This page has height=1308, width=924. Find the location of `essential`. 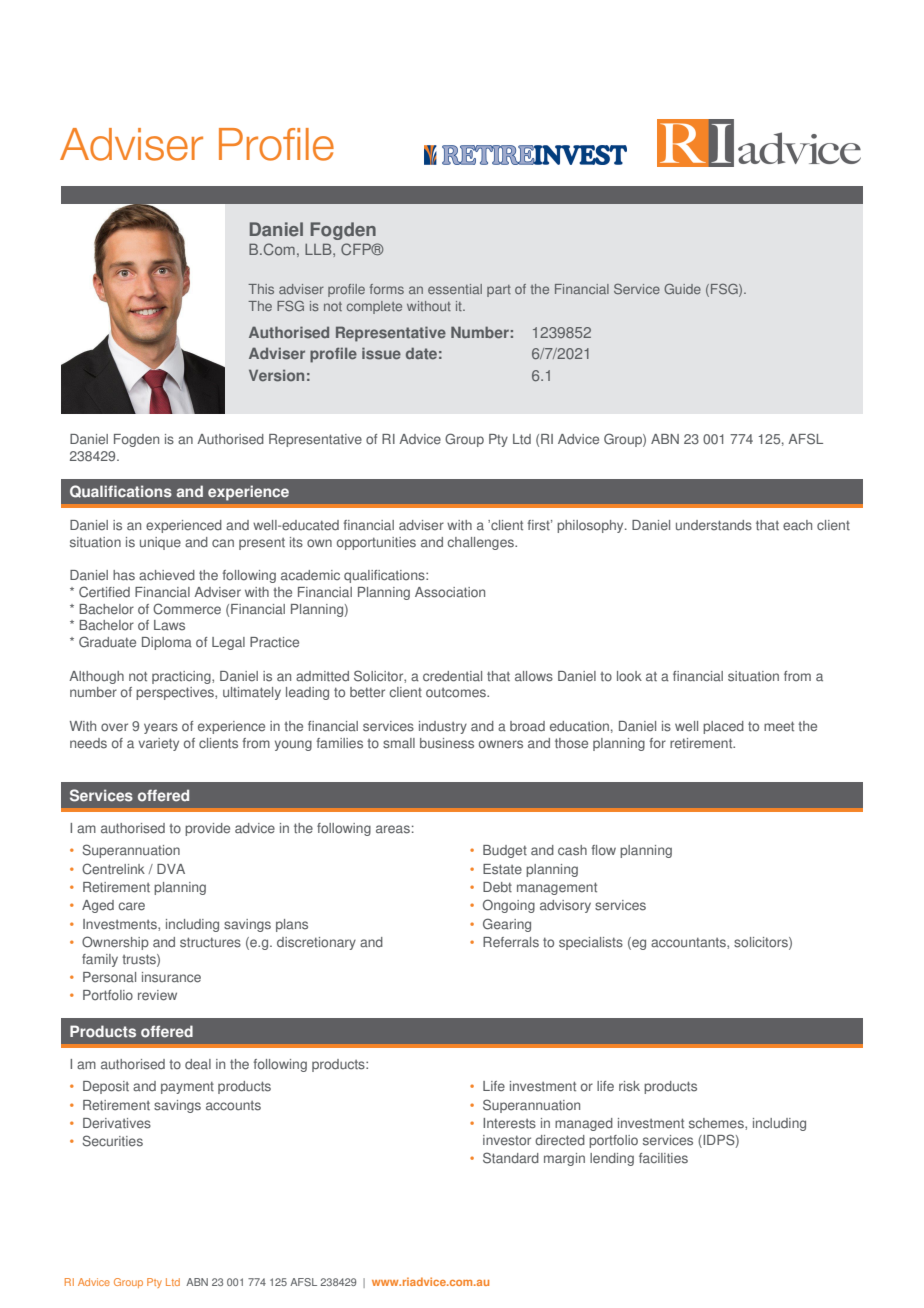

essential is located at coordinates (455, 289).
